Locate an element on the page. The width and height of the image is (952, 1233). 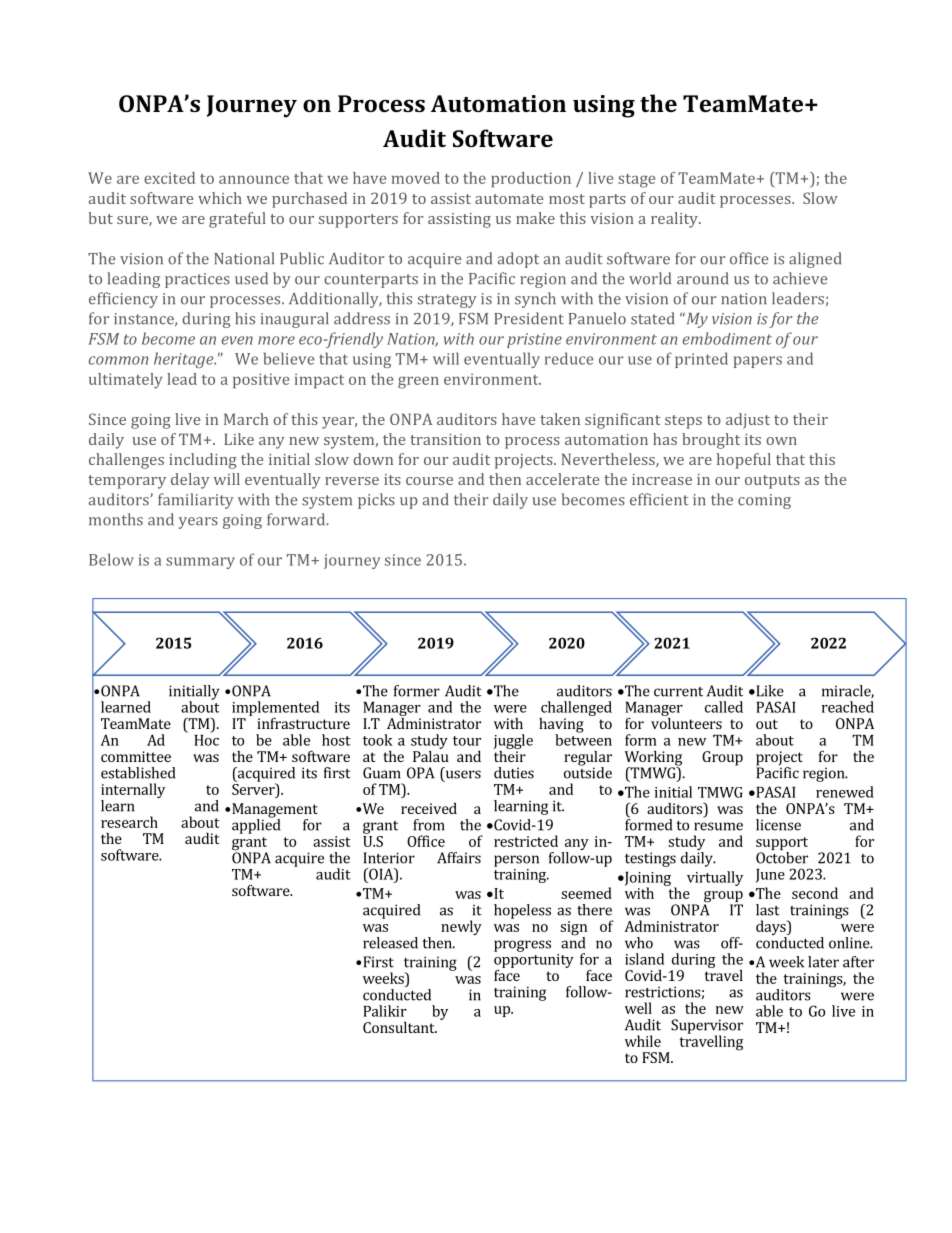
reality is located at coordinates (675, 220).
